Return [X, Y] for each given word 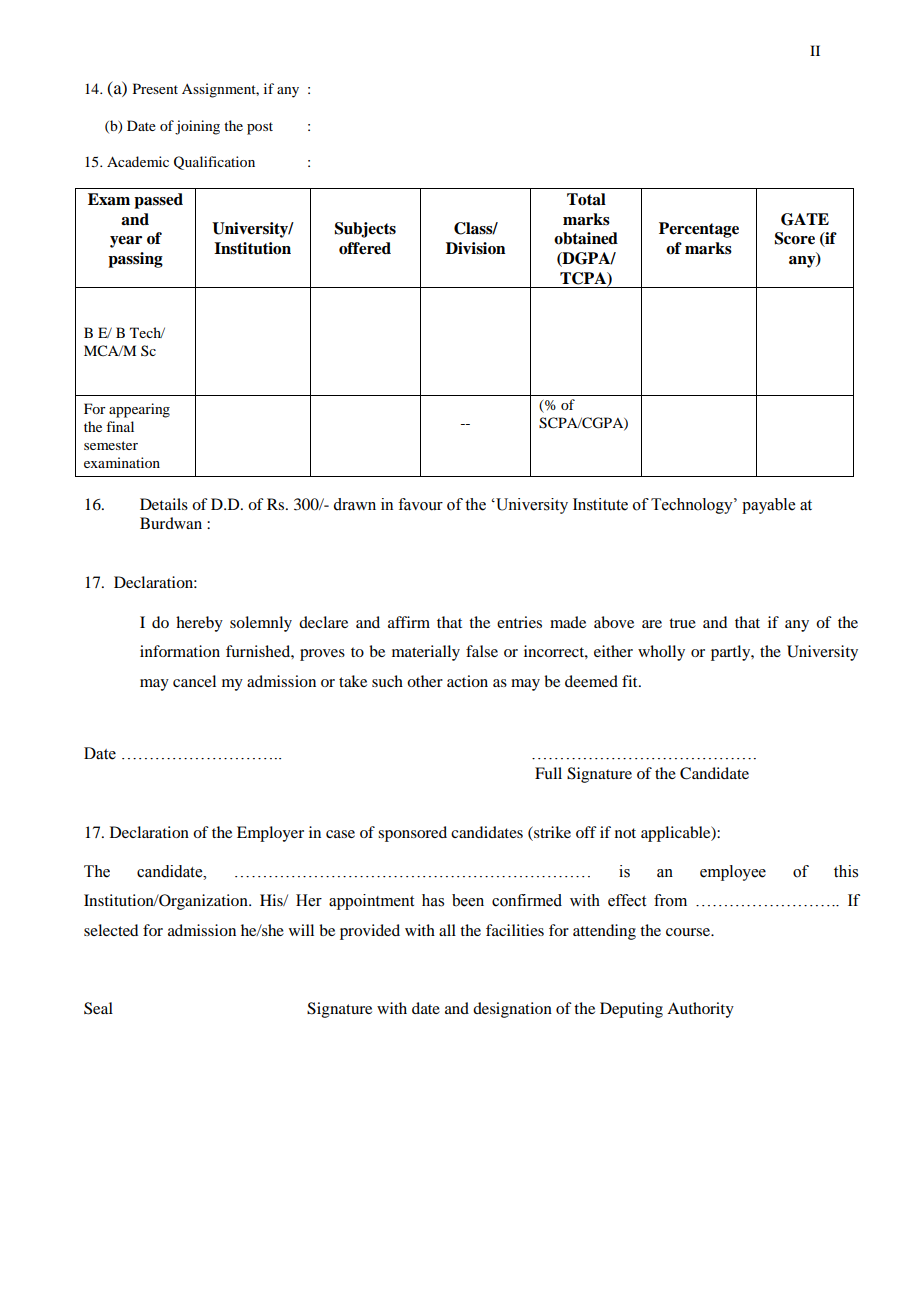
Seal [98, 1008]
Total [586, 199]
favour [420, 504]
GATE [805, 219]
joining [197, 127]
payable [768, 506]
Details [164, 504]
